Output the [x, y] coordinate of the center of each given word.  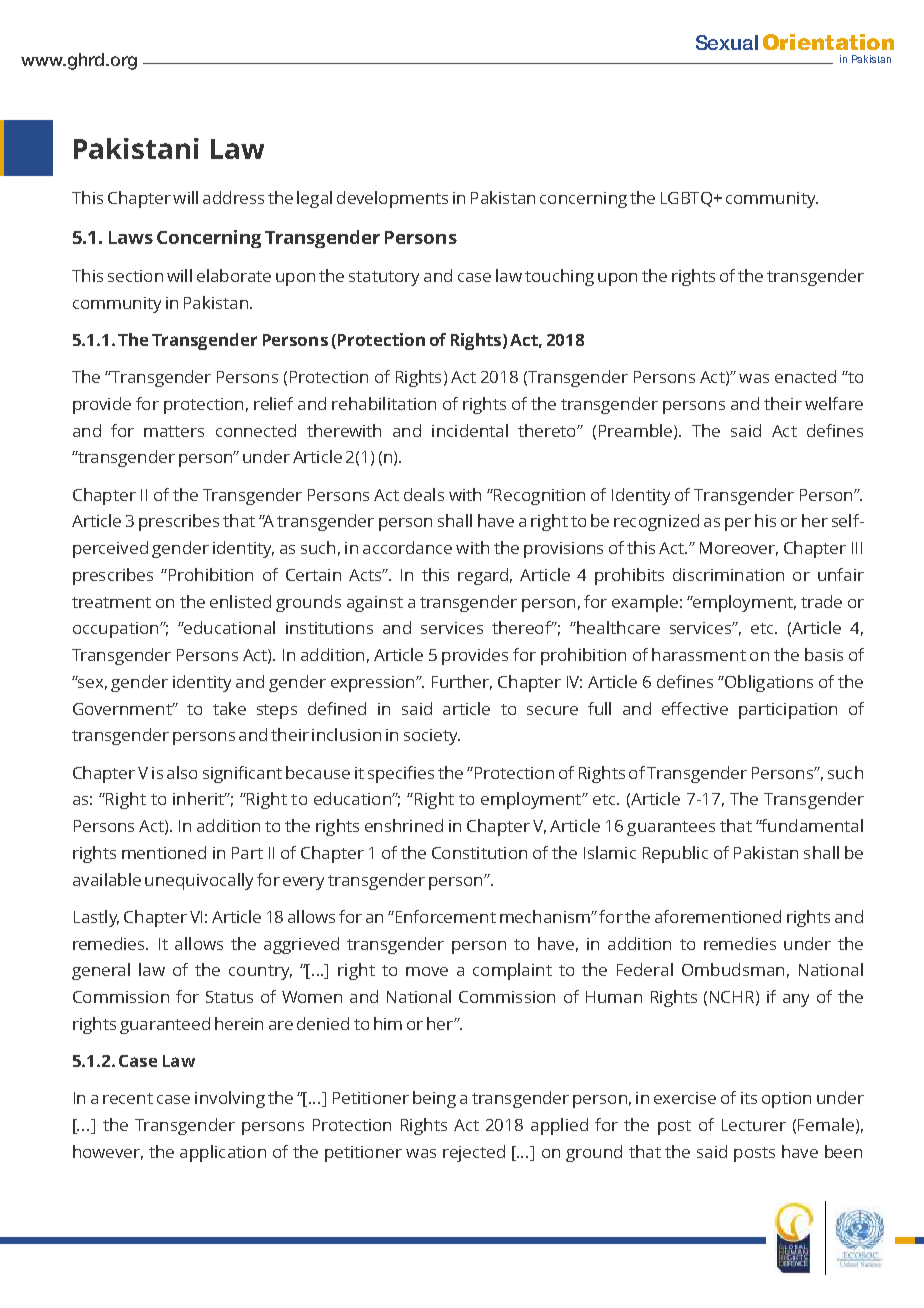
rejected [474, 1153]
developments [392, 199]
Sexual [727, 42]
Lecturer [754, 1125]
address [233, 197]
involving [230, 1099]
